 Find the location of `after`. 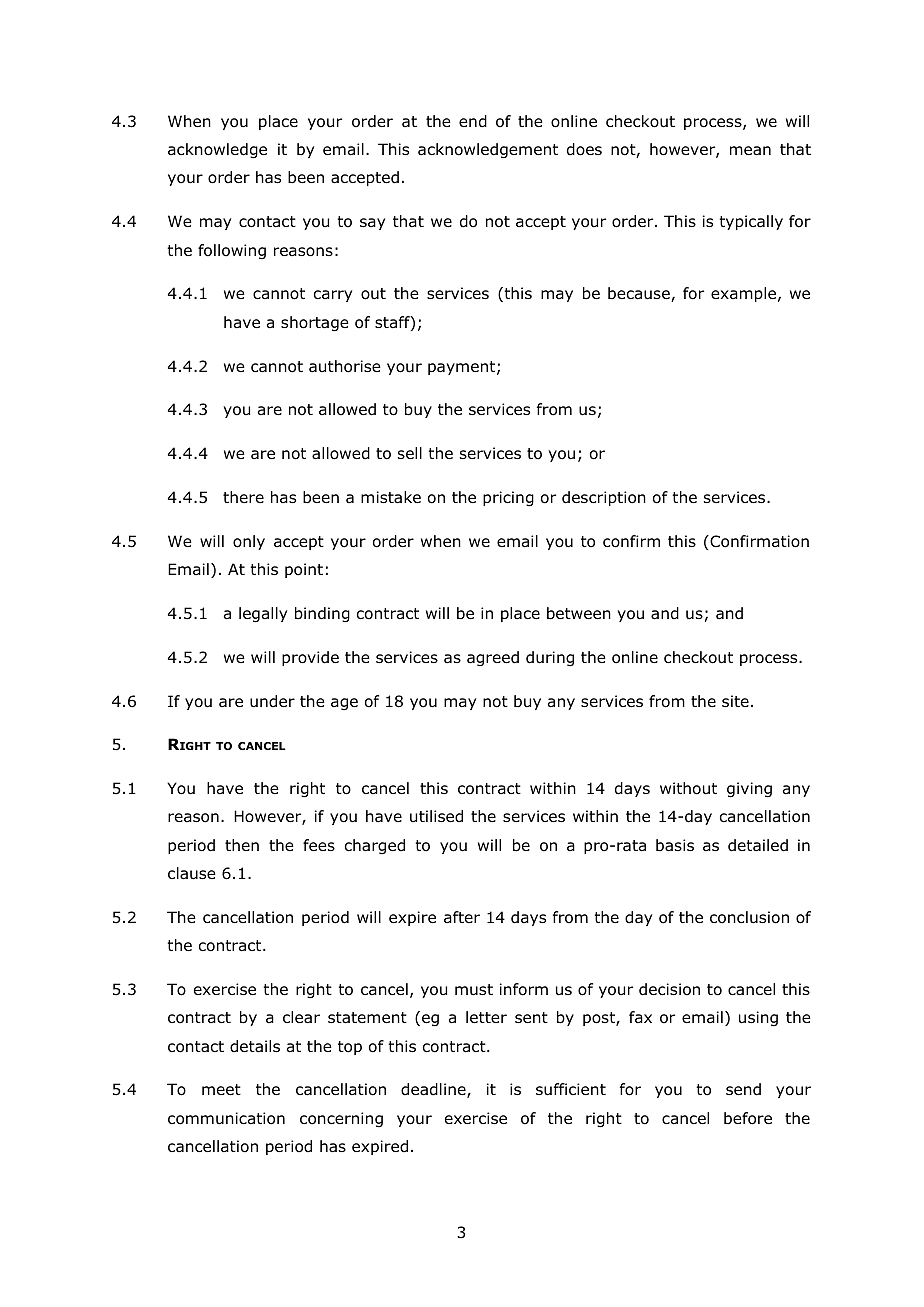

after is located at coordinates (462, 917).
